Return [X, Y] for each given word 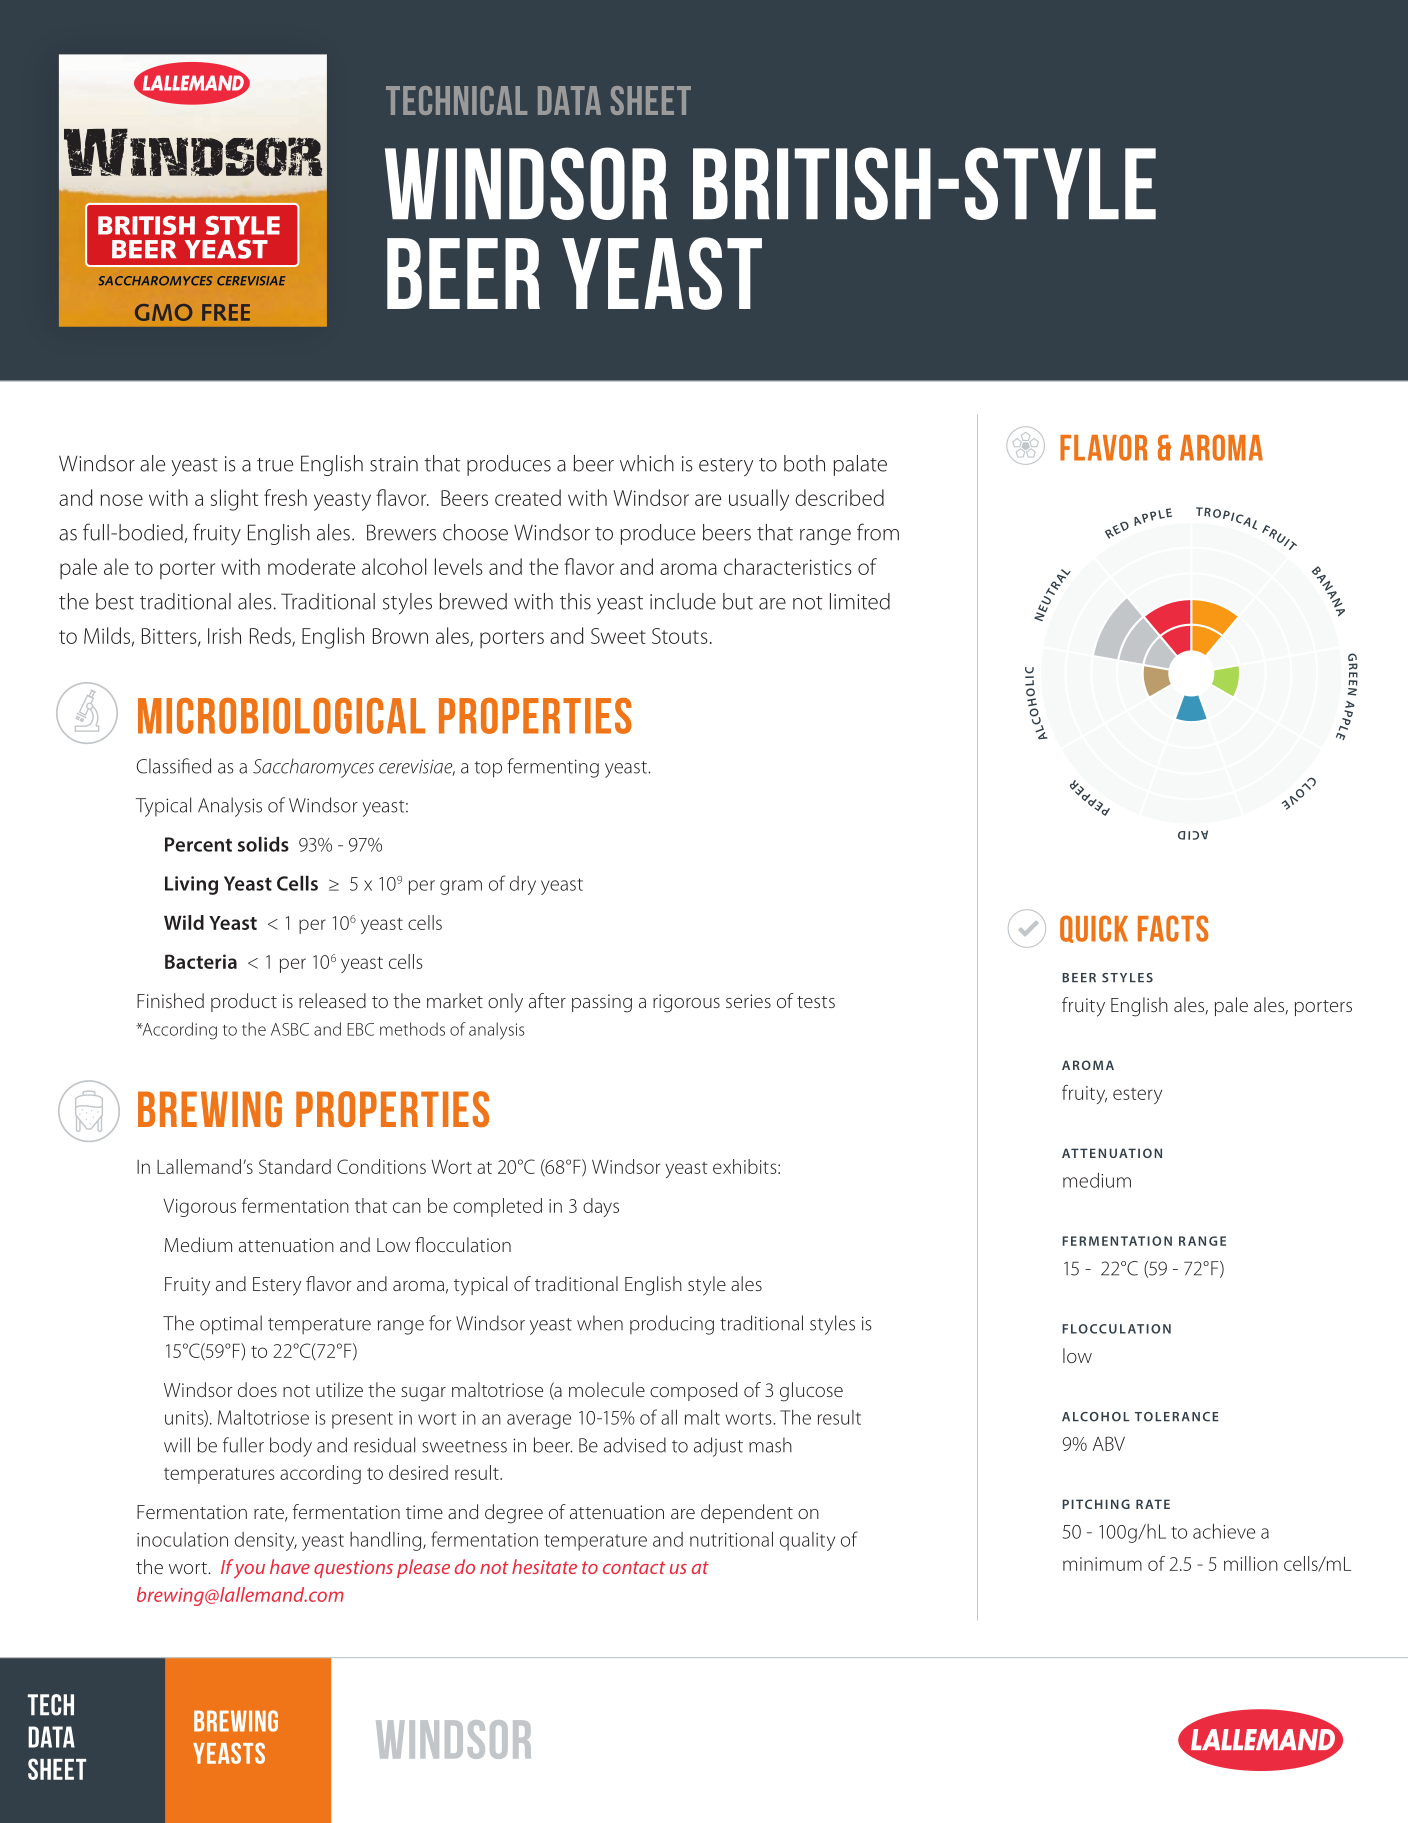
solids [263, 844]
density [266, 1541]
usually [759, 500]
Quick [1094, 929]
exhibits [746, 1166]
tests [816, 1002]
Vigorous [199, 1208]
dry [523, 885]
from [878, 532]
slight [234, 500]
